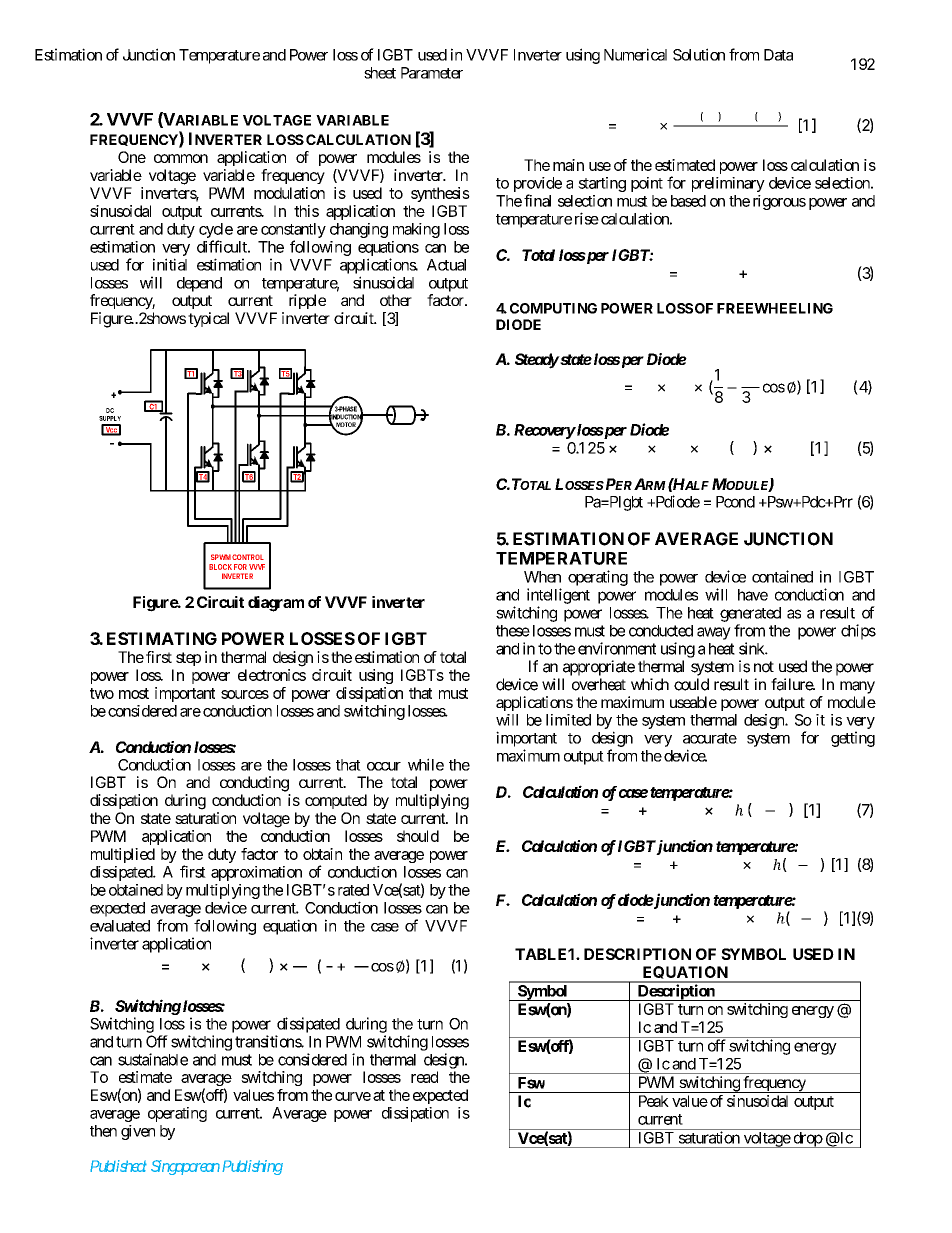  I want to click on common, so click(181, 158).
